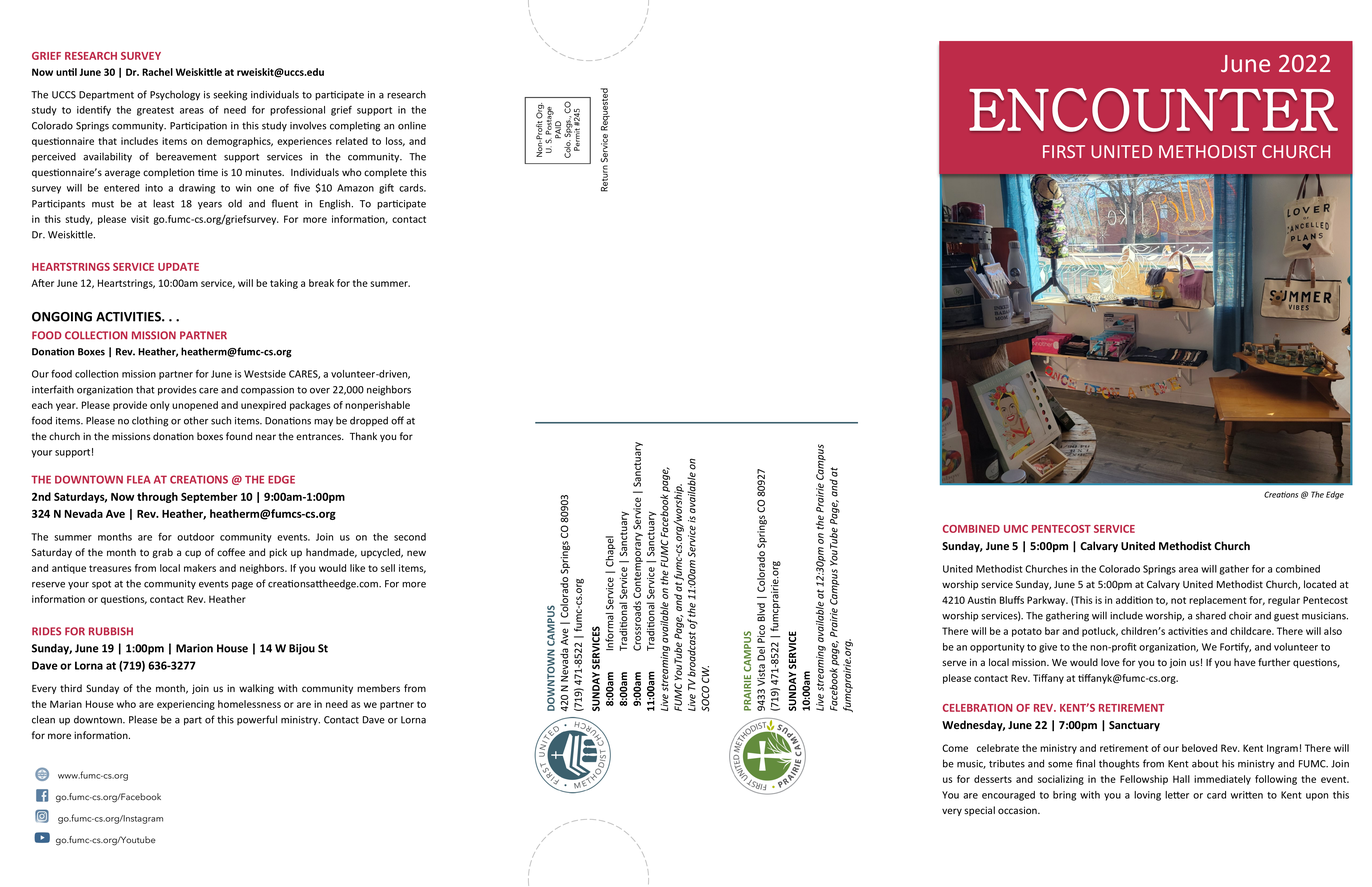  Describe the element at coordinates (1153, 110) in the page. I see `ENCOUNTER` at that location.
